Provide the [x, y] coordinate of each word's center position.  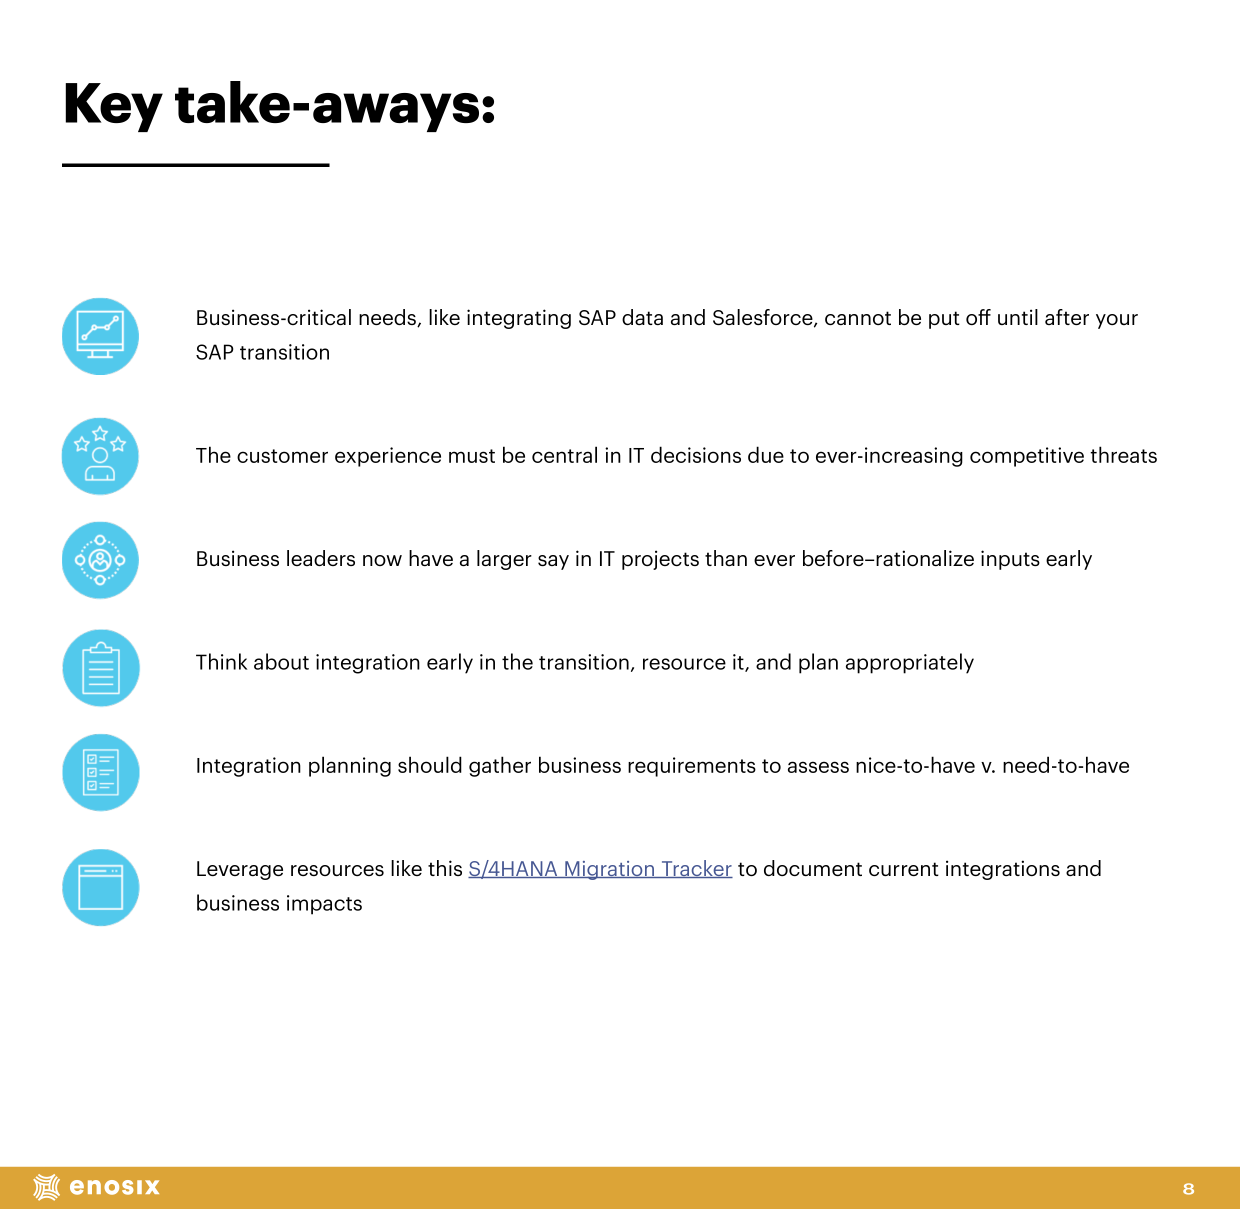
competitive [1027, 457]
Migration [610, 870]
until [1018, 317]
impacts [324, 905]
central [564, 454]
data [642, 317]
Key [114, 107]
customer [282, 456]
